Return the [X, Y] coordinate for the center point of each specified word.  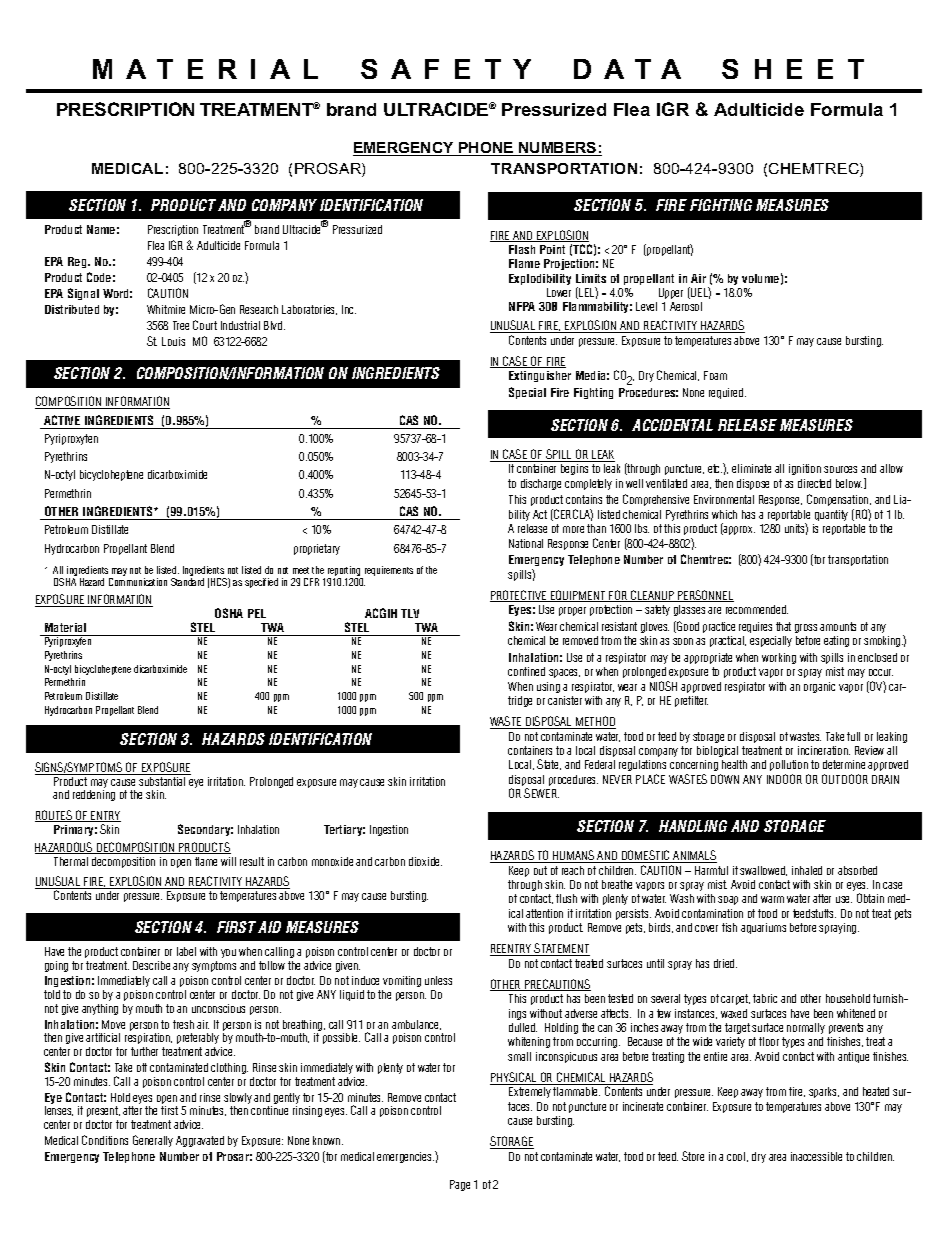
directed [814, 483]
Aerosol [686, 306]
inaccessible [816, 1156]
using [548, 687]
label [186, 951]
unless [438, 980]
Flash [522, 249]
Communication [138, 582]
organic [819, 687]
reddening [94, 795]
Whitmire [166, 309]
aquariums [763, 928]
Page [460, 1185]
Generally [153, 1141]
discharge [541, 484]
